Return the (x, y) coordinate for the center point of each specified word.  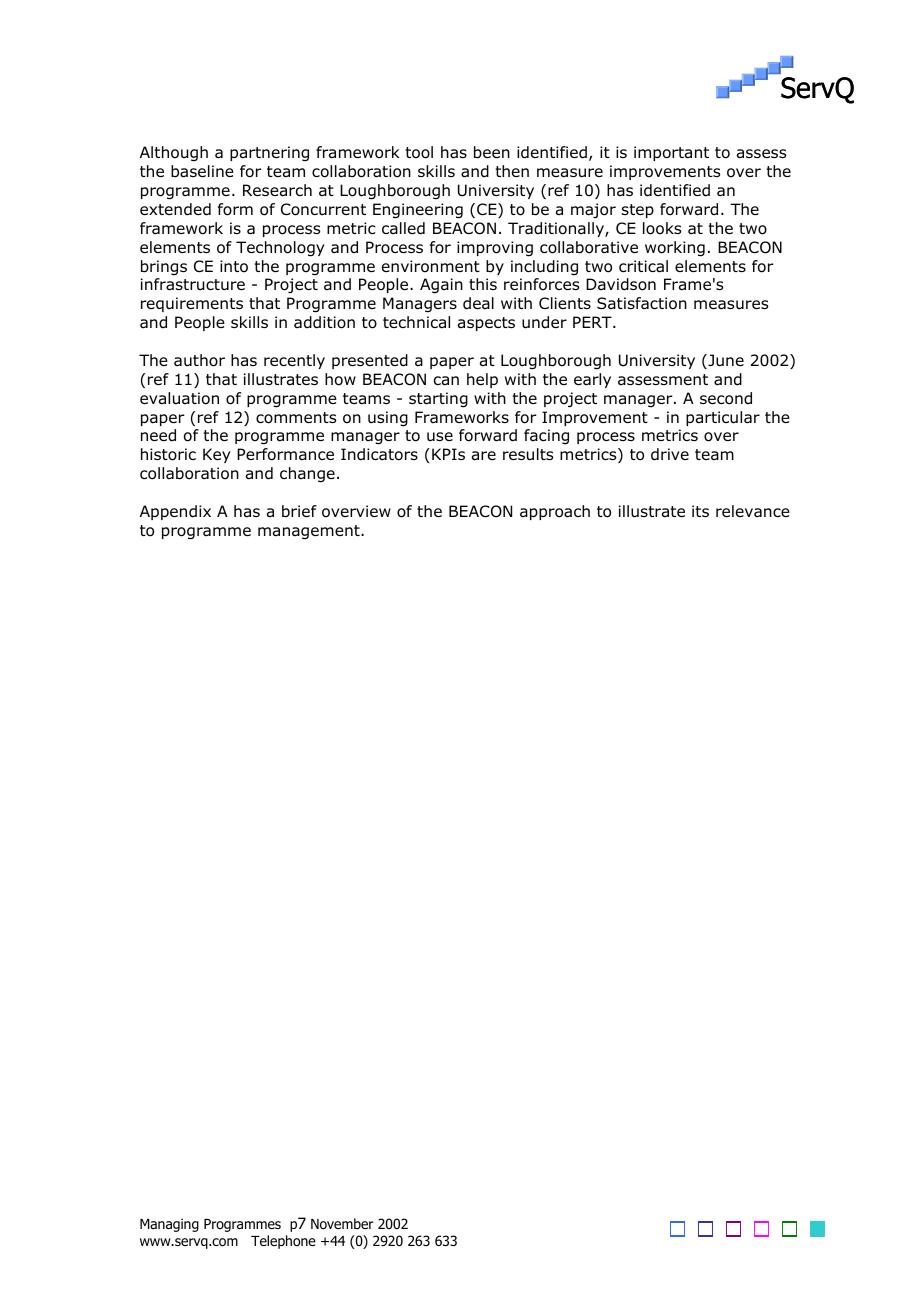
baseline (202, 171)
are (484, 456)
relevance (753, 511)
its (700, 511)
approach (555, 512)
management (310, 532)
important (671, 153)
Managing (169, 1225)
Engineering (418, 211)
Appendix (175, 512)
